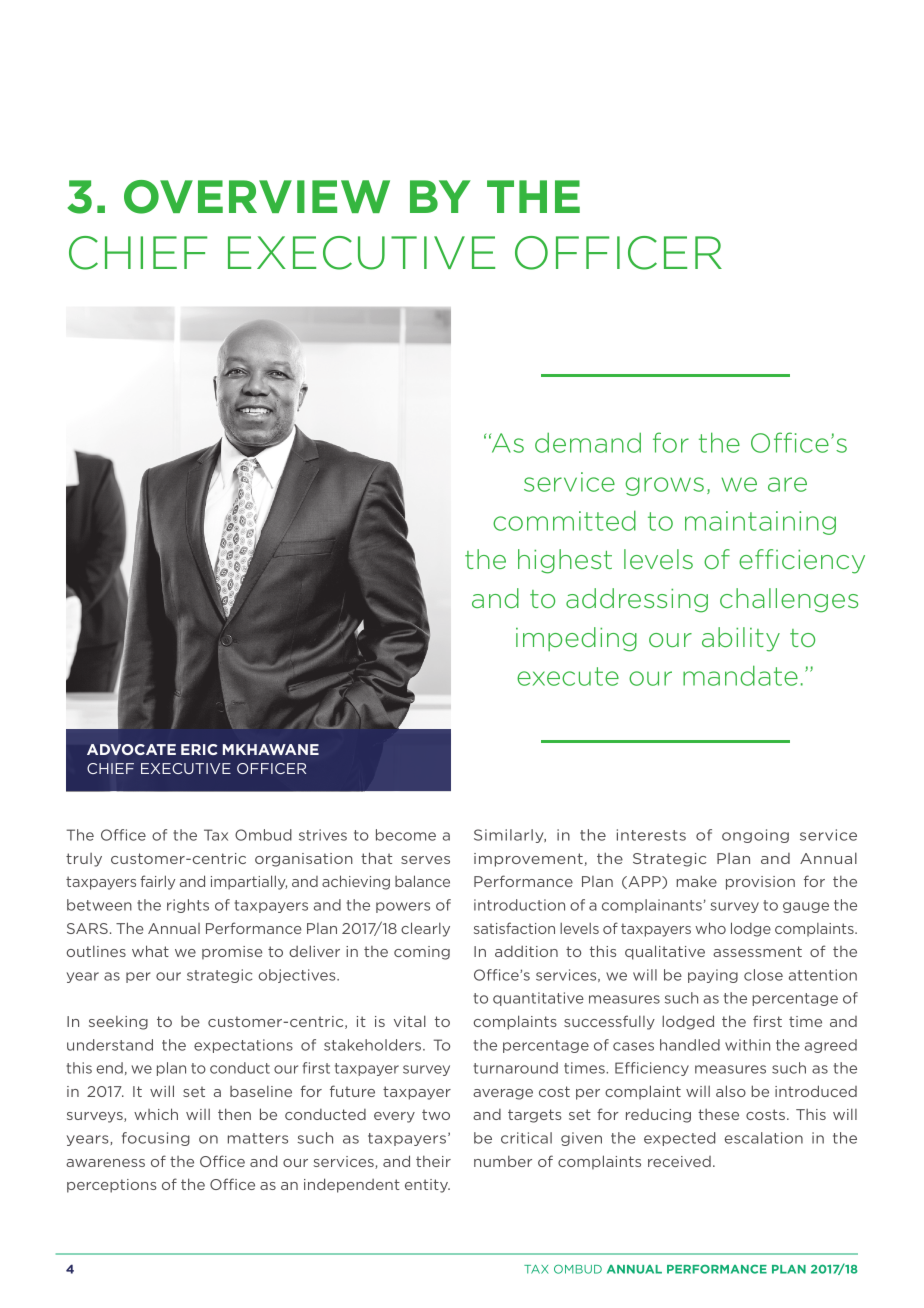 The height and width of the screenshot is (1308, 924). I want to click on who, so click(710, 928).
